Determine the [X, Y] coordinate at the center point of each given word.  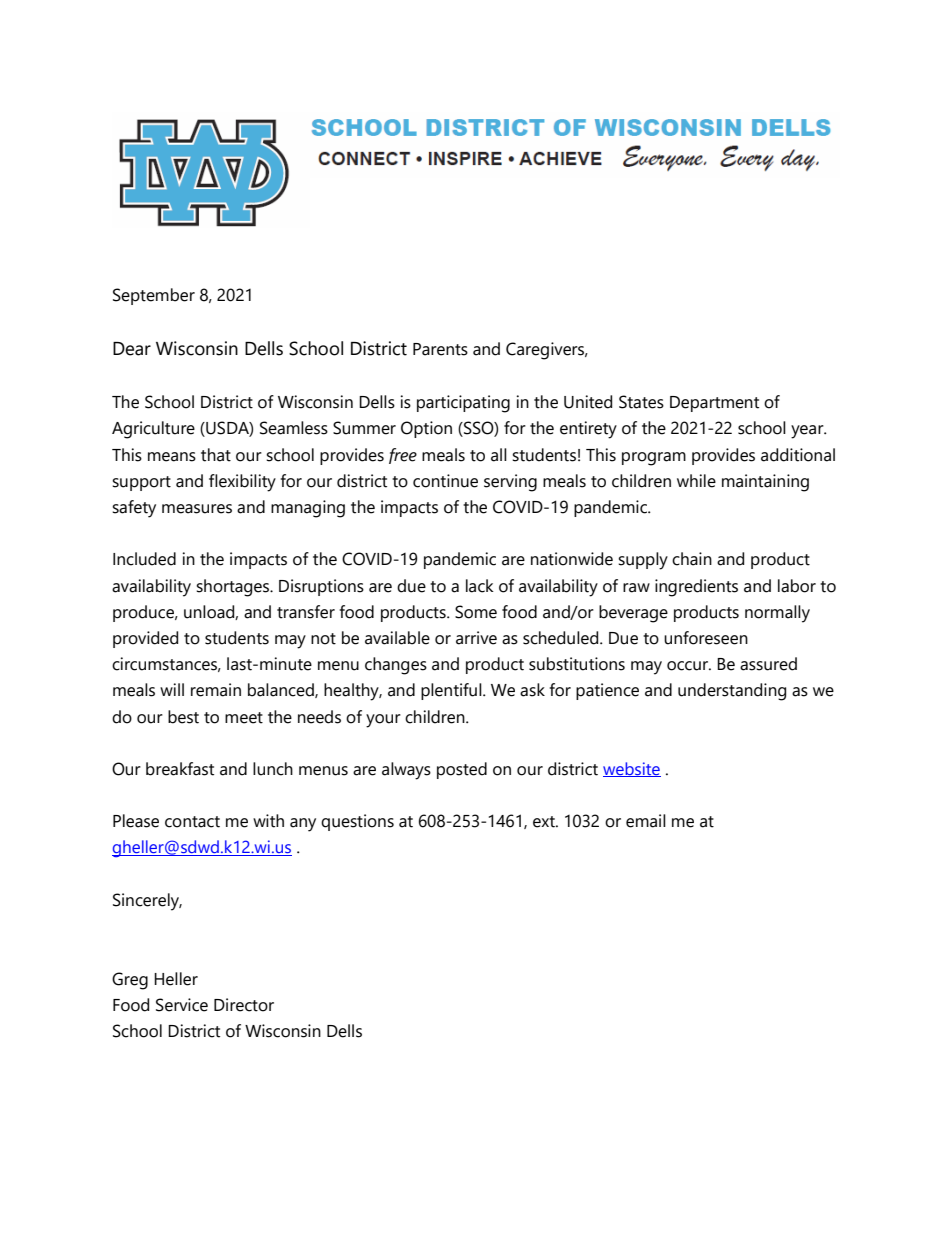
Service [182, 1005]
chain [692, 559]
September [154, 296]
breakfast [180, 769]
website [632, 769]
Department [714, 404]
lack [480, 586]
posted [462, 770]
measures [197, 509]
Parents [440, 349]
